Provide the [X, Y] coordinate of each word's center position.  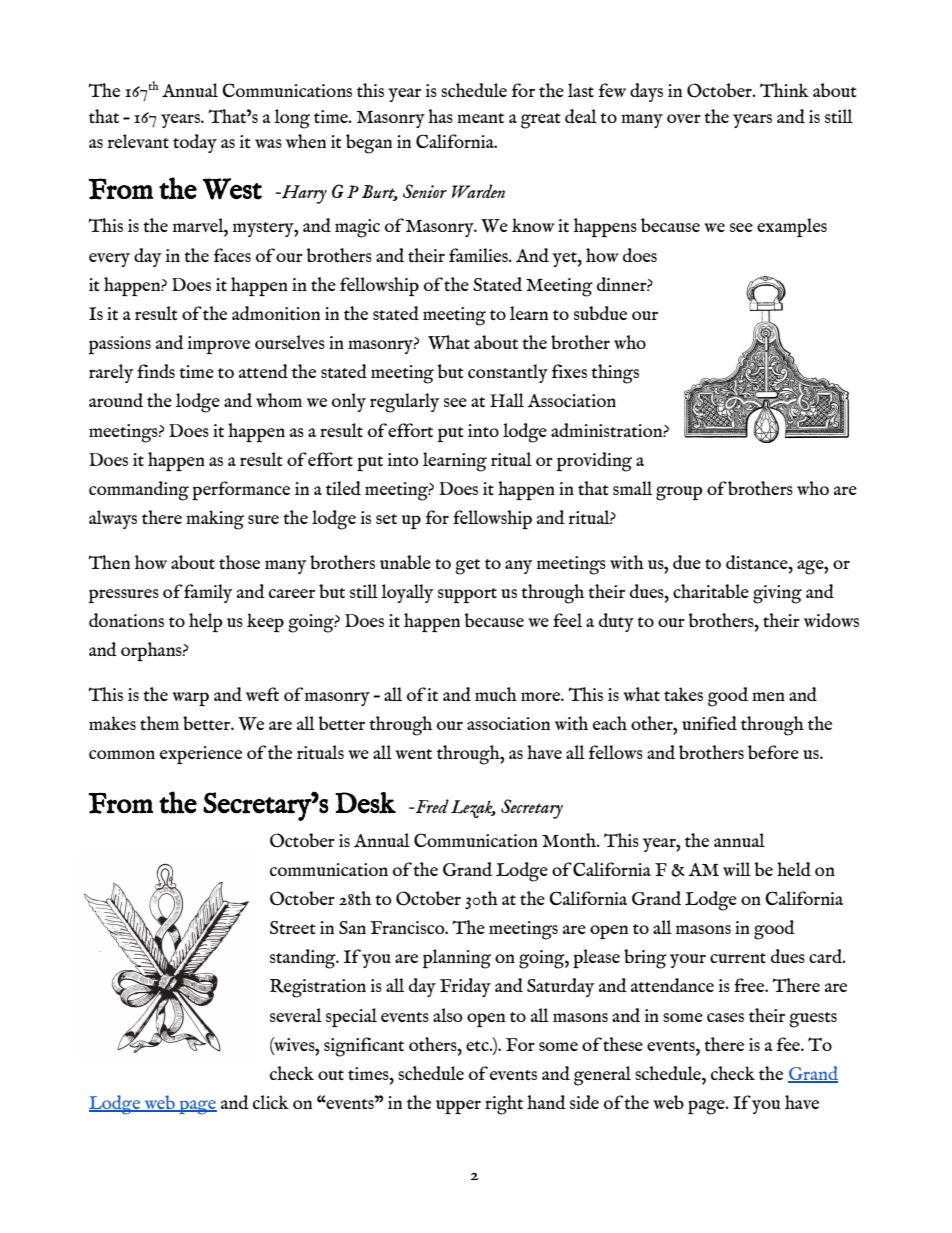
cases [725, 1017]
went [413, 754]
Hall [507, 400]
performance [241, 491]
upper [458, 1107]
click [271, 1102]
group [679, 493]
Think [784, 90]
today [195, 143]
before [773, 752]
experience [201, 755]
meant [480, 118]
